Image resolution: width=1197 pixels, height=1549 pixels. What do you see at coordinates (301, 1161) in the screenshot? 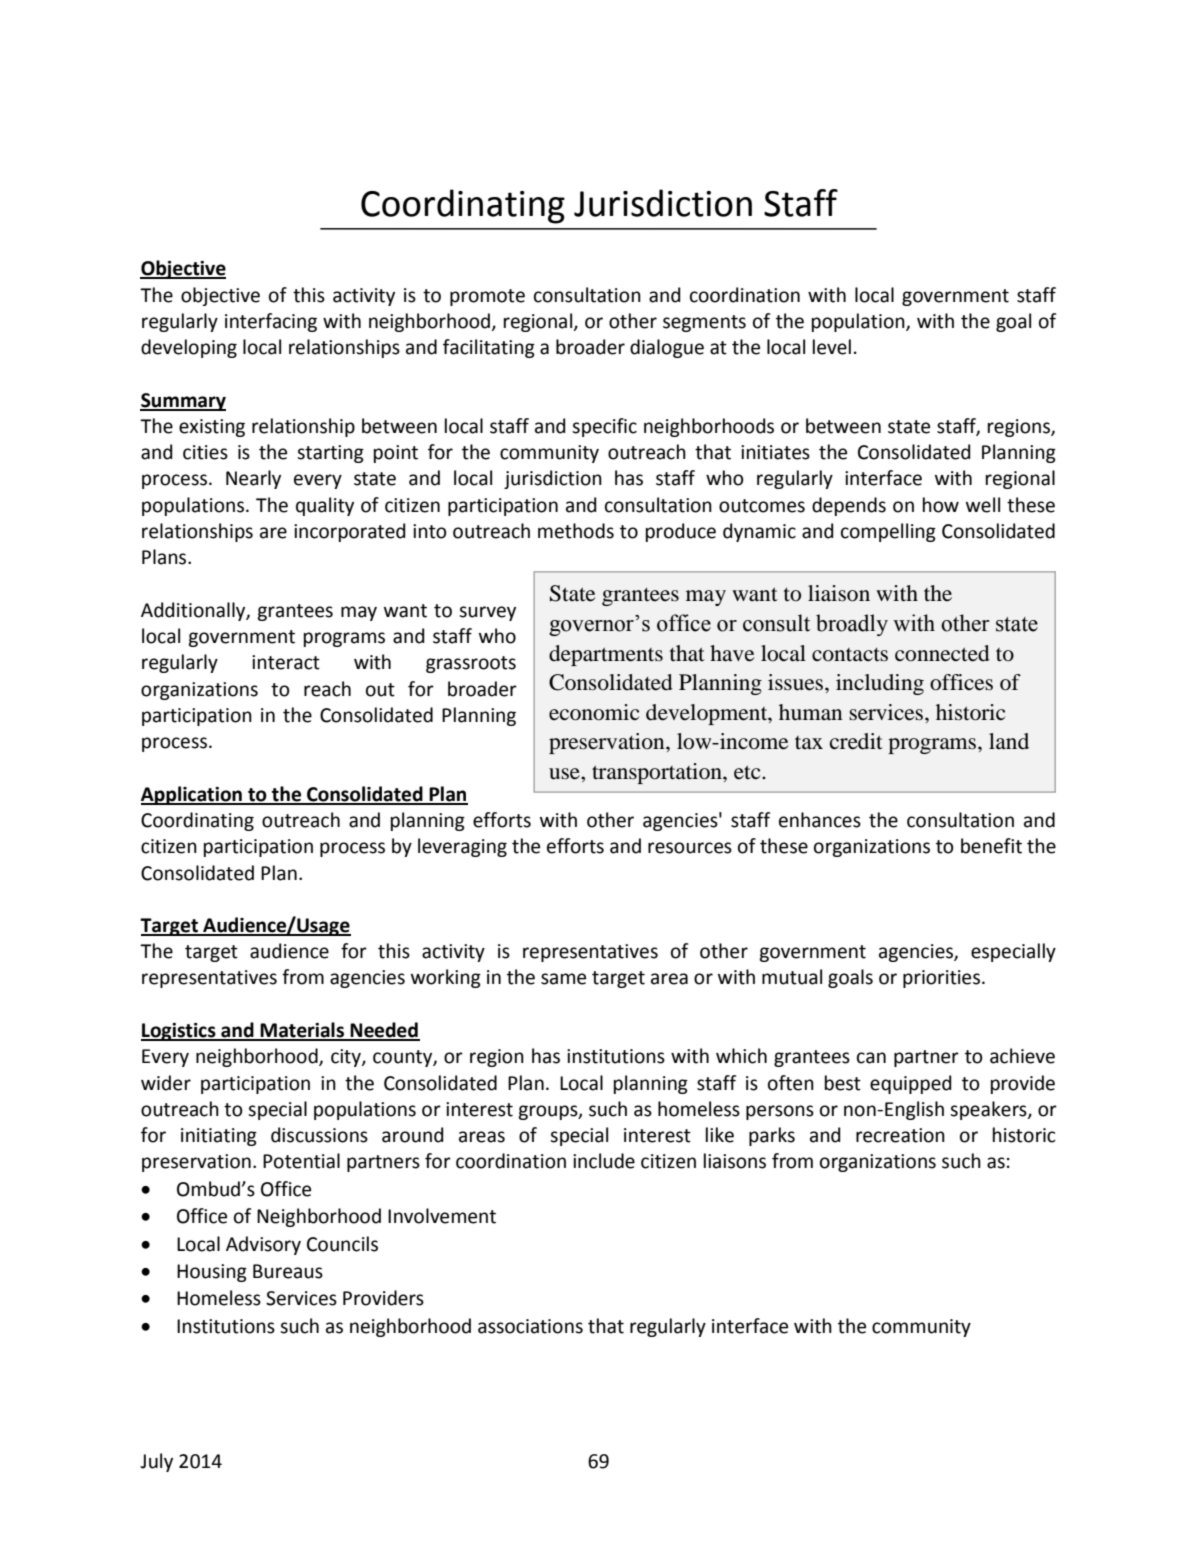
I see `Potential` at bounding box center [301, 1161].
